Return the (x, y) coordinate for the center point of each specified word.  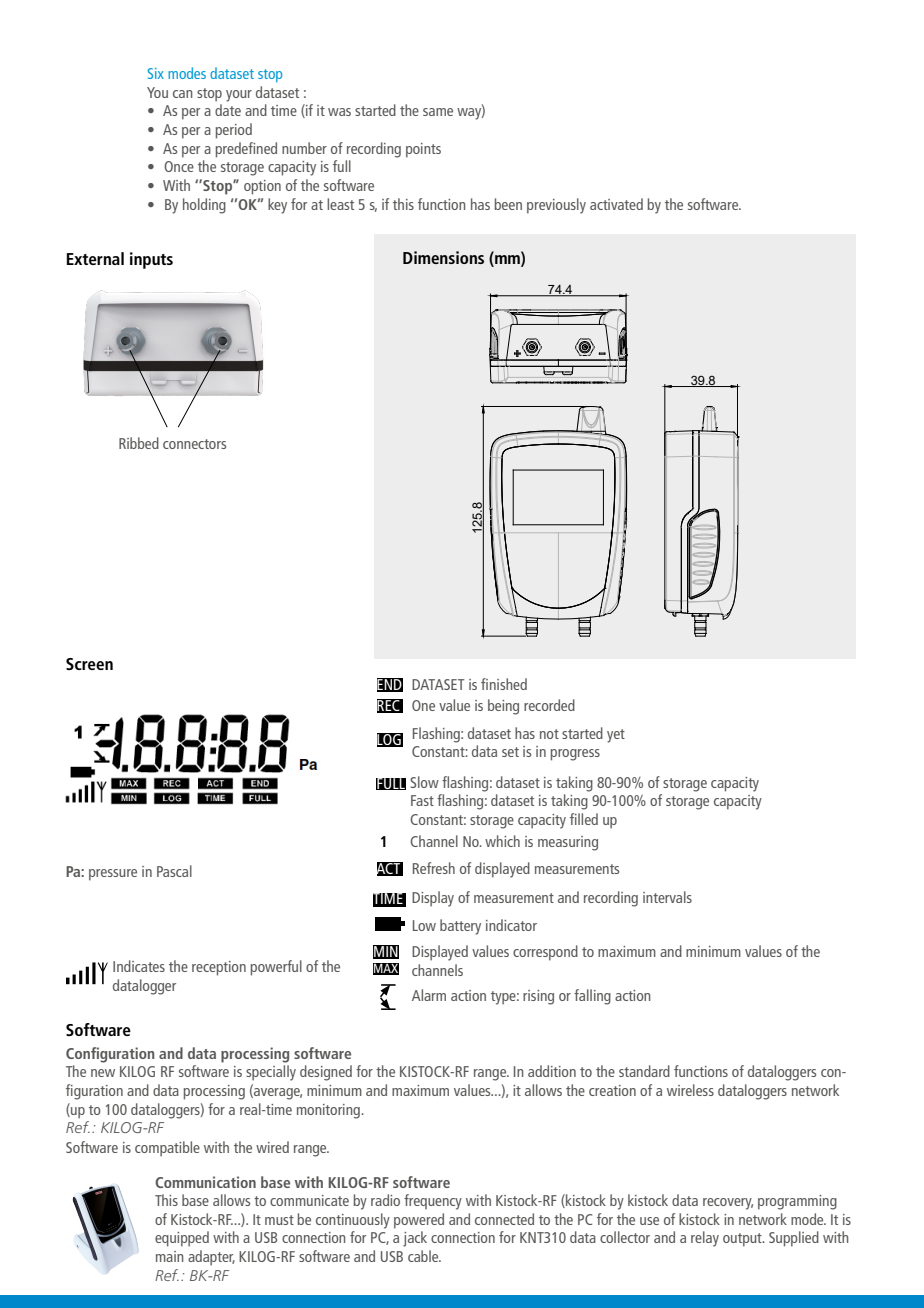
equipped (182, 1239)
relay (705, 1239)
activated (616, 204)
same (438, 112)
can (183, 94)
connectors (194, 444)
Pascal (174, 871)
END (390, 685)
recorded (549, 705)
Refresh (434, 868)
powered (419, 1221)
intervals (667, 897)
